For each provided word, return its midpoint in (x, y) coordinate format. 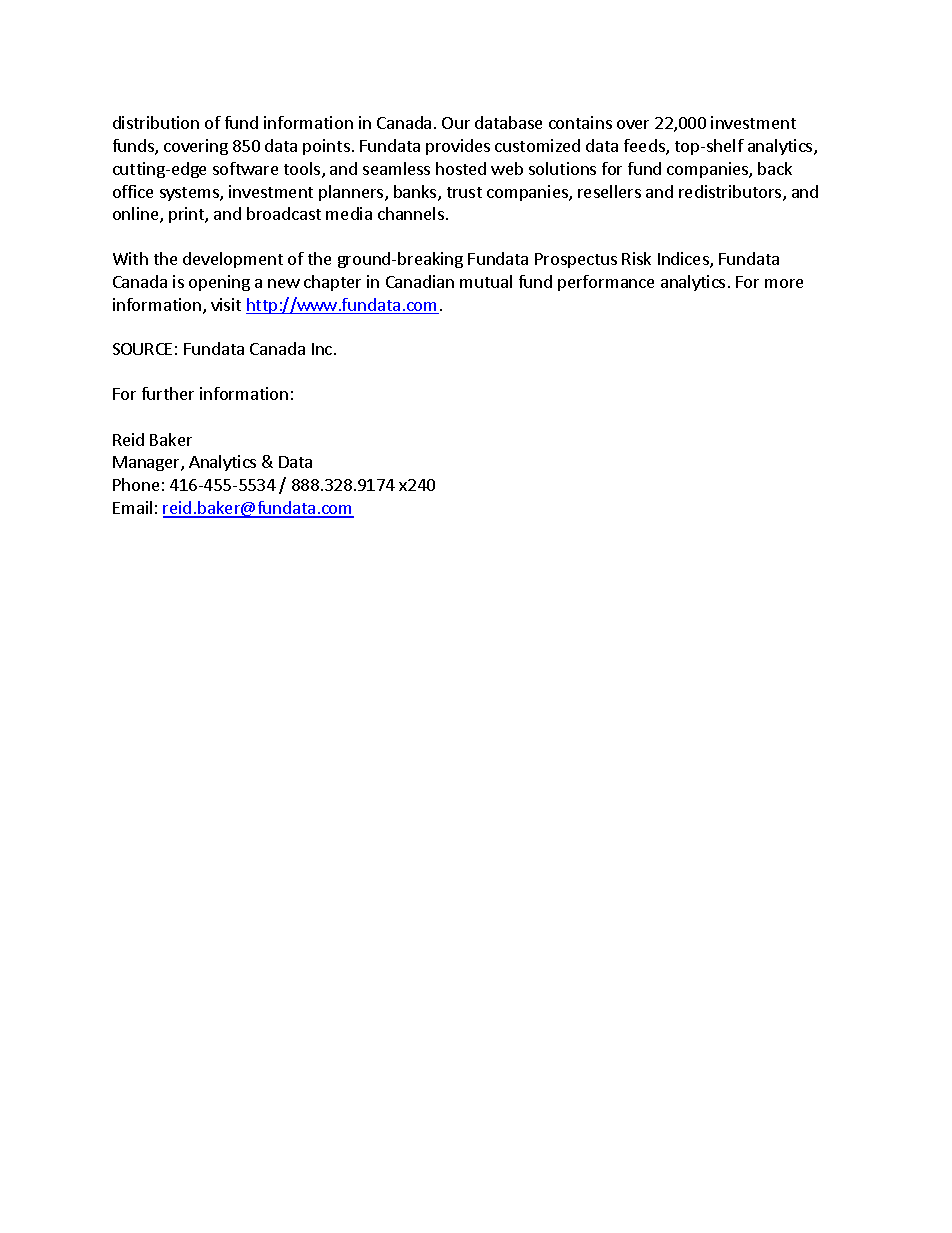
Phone (136, 484)
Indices (684, 260)
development (233, 260)
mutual (486, 281)
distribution (156, 122)
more (784, 283)
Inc (323, 349)
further (168, 393)
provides (458, 147)
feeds (645, 147)
